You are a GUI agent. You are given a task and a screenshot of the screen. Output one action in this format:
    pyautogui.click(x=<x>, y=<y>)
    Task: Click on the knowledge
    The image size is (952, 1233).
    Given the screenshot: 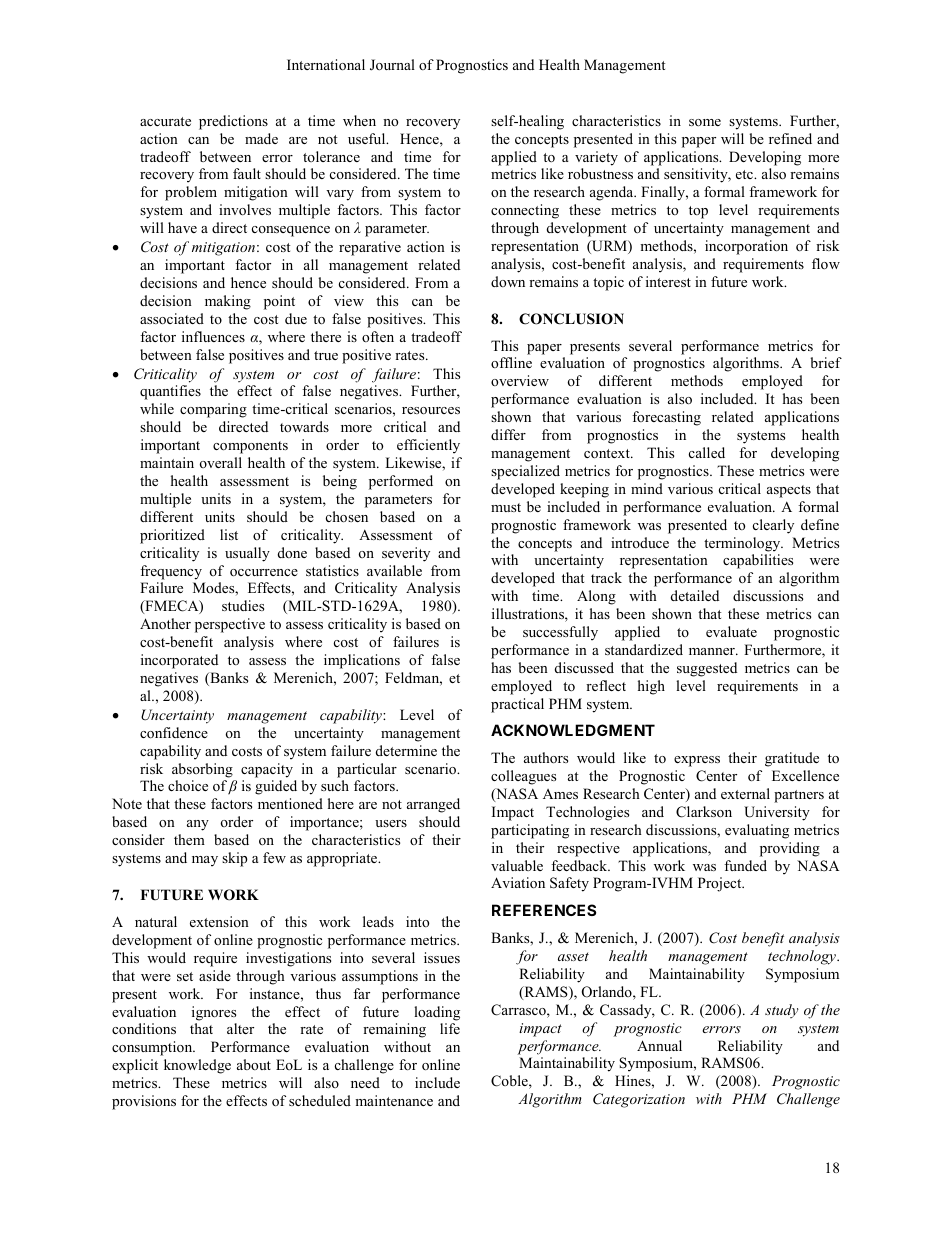 What is the action you would take?
    pyautogui.click(x=197, y=1066)
